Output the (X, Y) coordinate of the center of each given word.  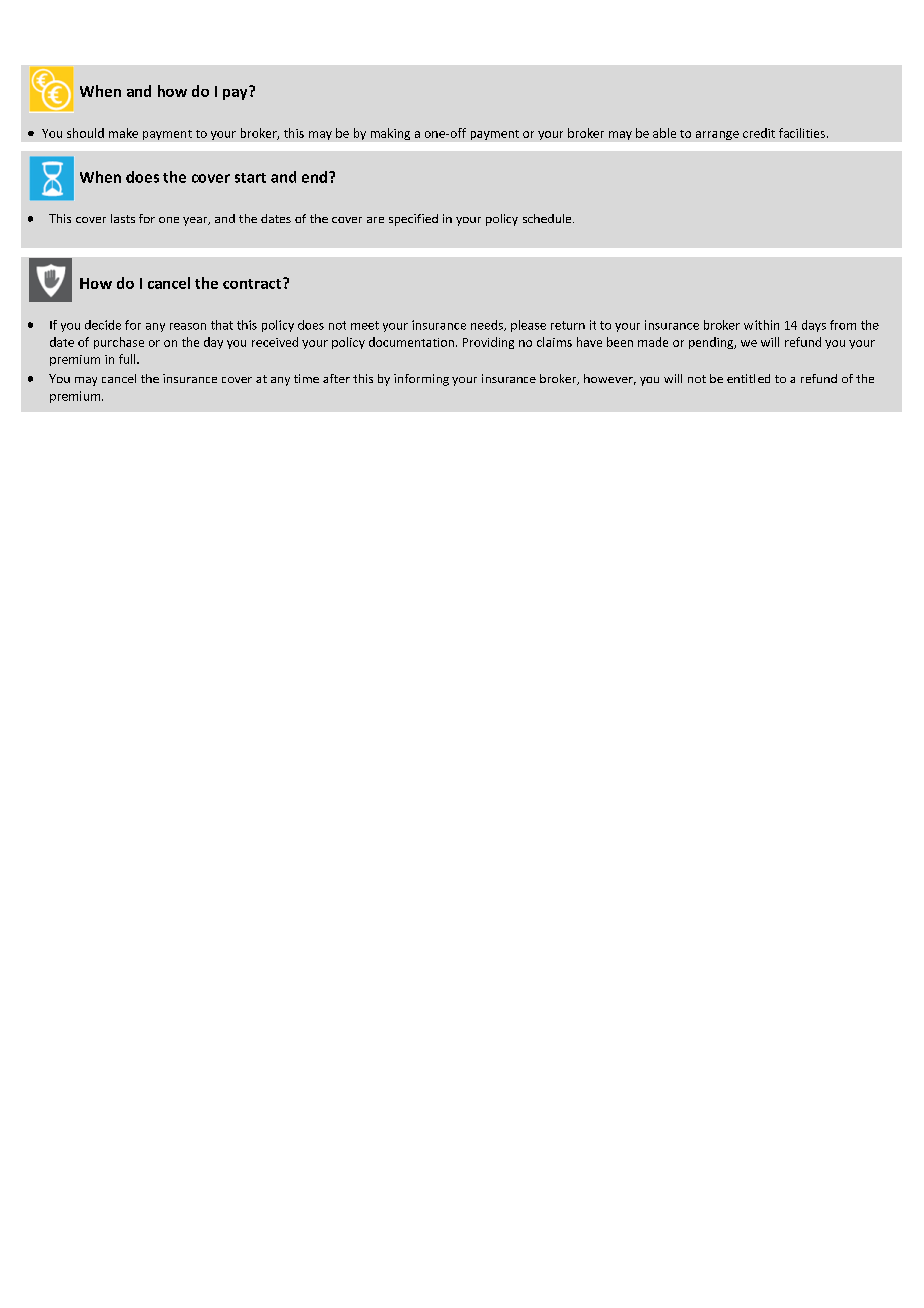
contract (253, 283)
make (123, 133)
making (390, 134)
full (128, 359)
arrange (717, 135)
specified (413, 220)
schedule (548, 218)
